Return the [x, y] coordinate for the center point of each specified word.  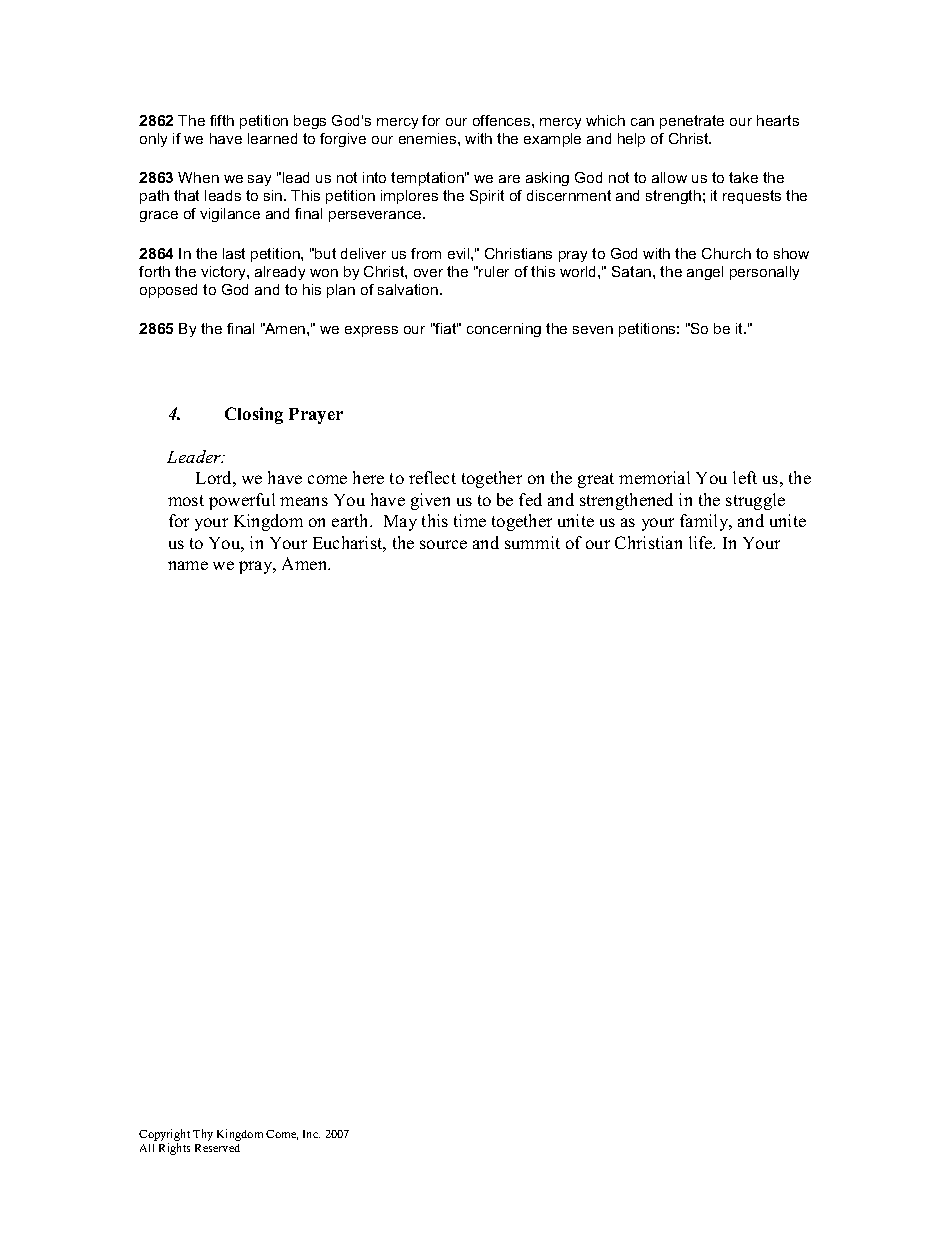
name [188, 565]
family [705, 522]
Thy [203, 1135]
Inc [311, 1134]
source [443, 544]
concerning [504, 330]
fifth [222, 120]
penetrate [692, 122]
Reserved [217, 1148]
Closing [254, 415]
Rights [174, 1149]
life [702, 542]
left [745, 477]
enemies [429, 138]
